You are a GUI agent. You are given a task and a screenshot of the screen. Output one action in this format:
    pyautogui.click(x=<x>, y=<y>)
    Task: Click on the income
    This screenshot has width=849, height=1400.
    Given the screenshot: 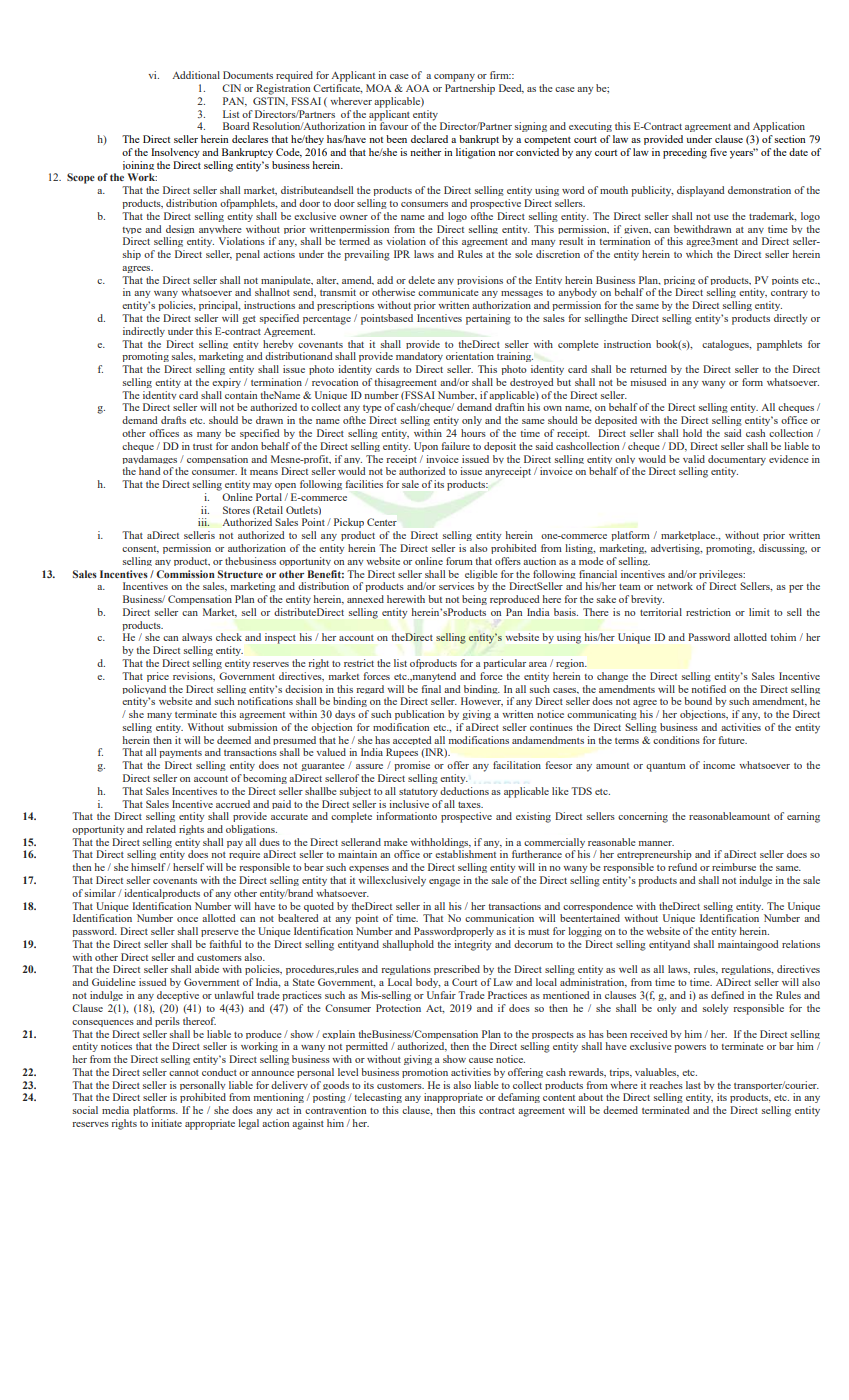 What is the action you would take?
    pyautogui.click(x=719, y=765)
